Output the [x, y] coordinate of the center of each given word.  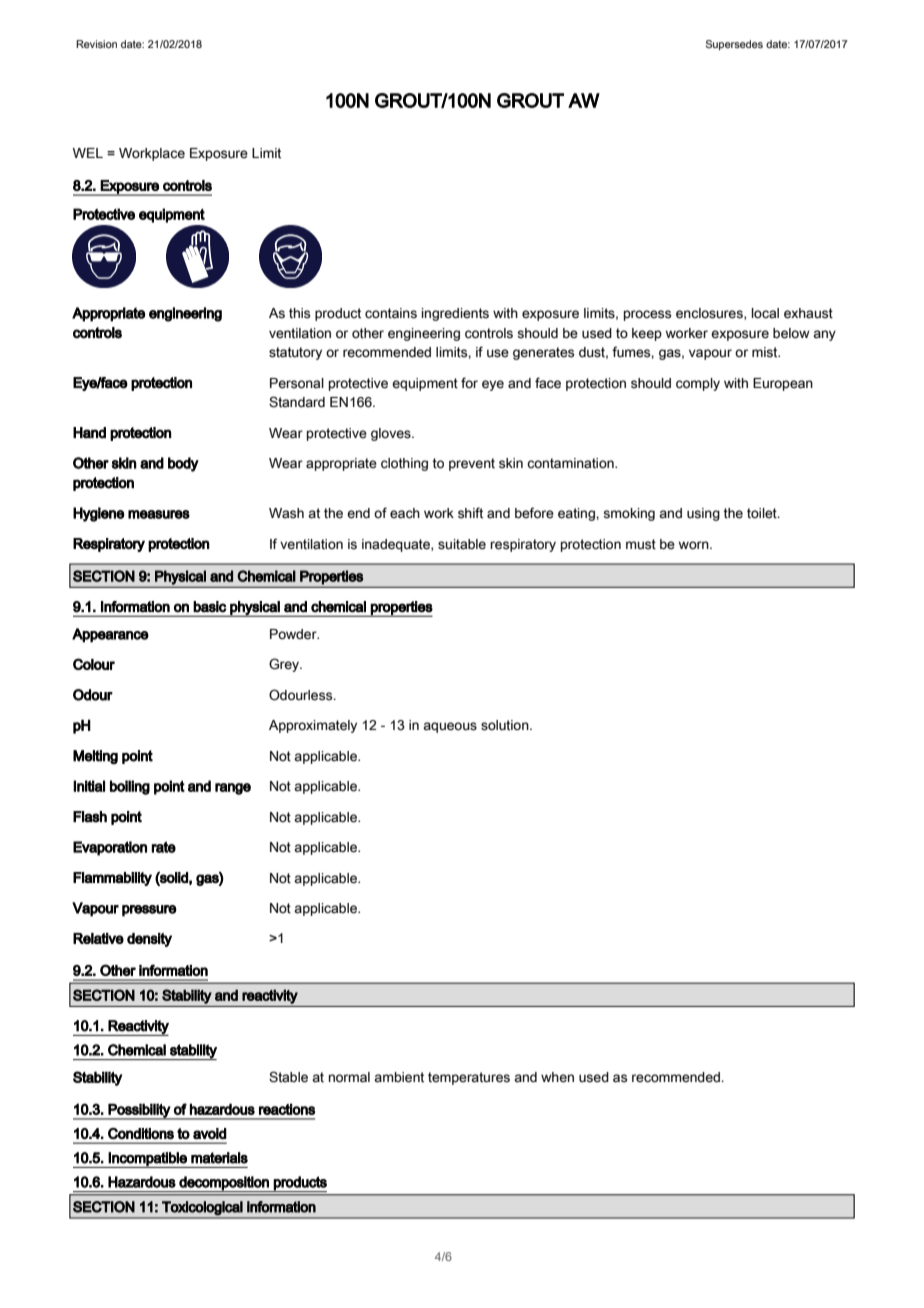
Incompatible [148, 1160]
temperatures [469, 1078]
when [557, 1077]
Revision [96, 44]
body [183, 464]
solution [506, 725]
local [765, 313]
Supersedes [734, 45]
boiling [130, 787]
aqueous [450, 727]
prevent [472, 464]
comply [698, 384]
